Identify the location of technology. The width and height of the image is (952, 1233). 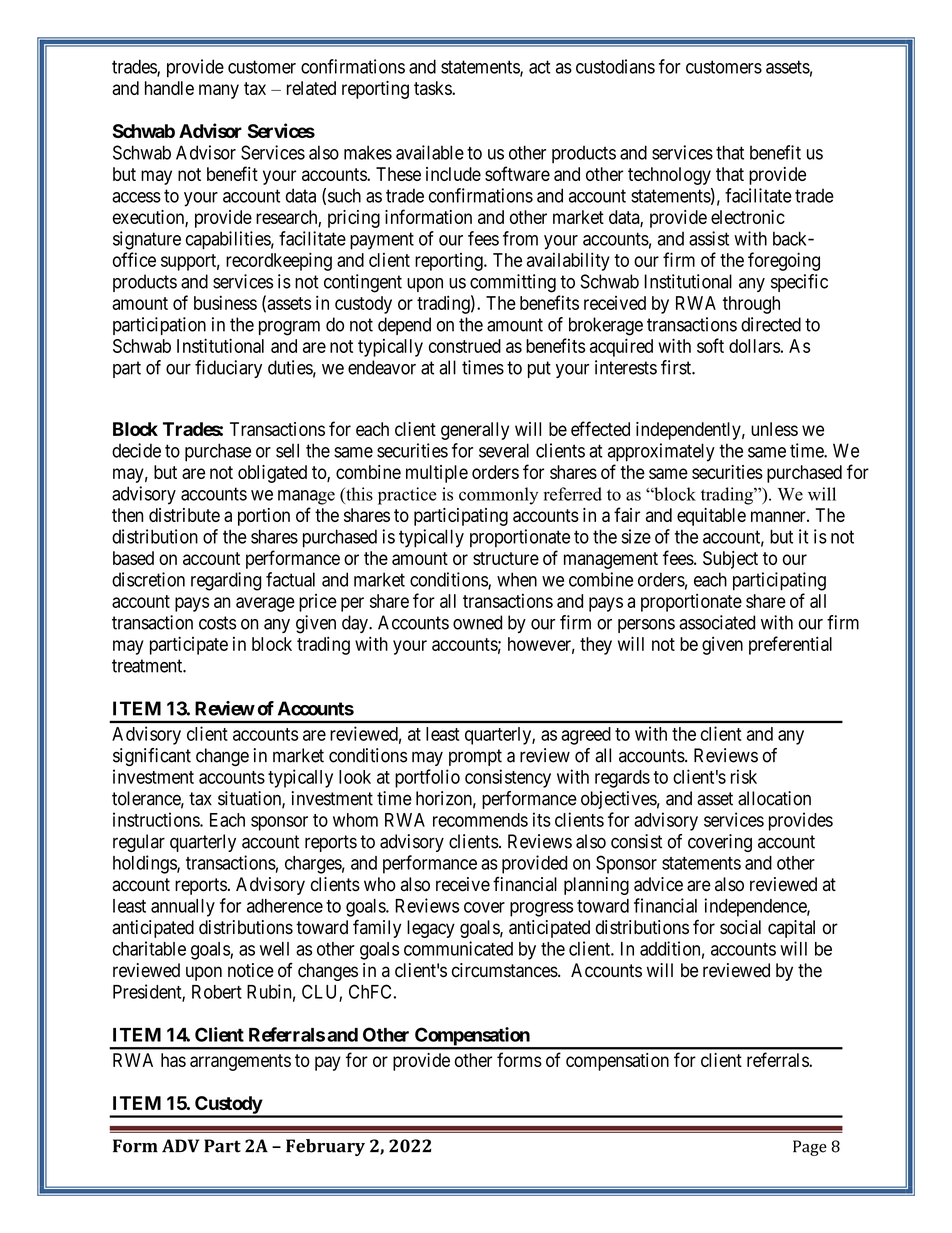
(669, 176).
